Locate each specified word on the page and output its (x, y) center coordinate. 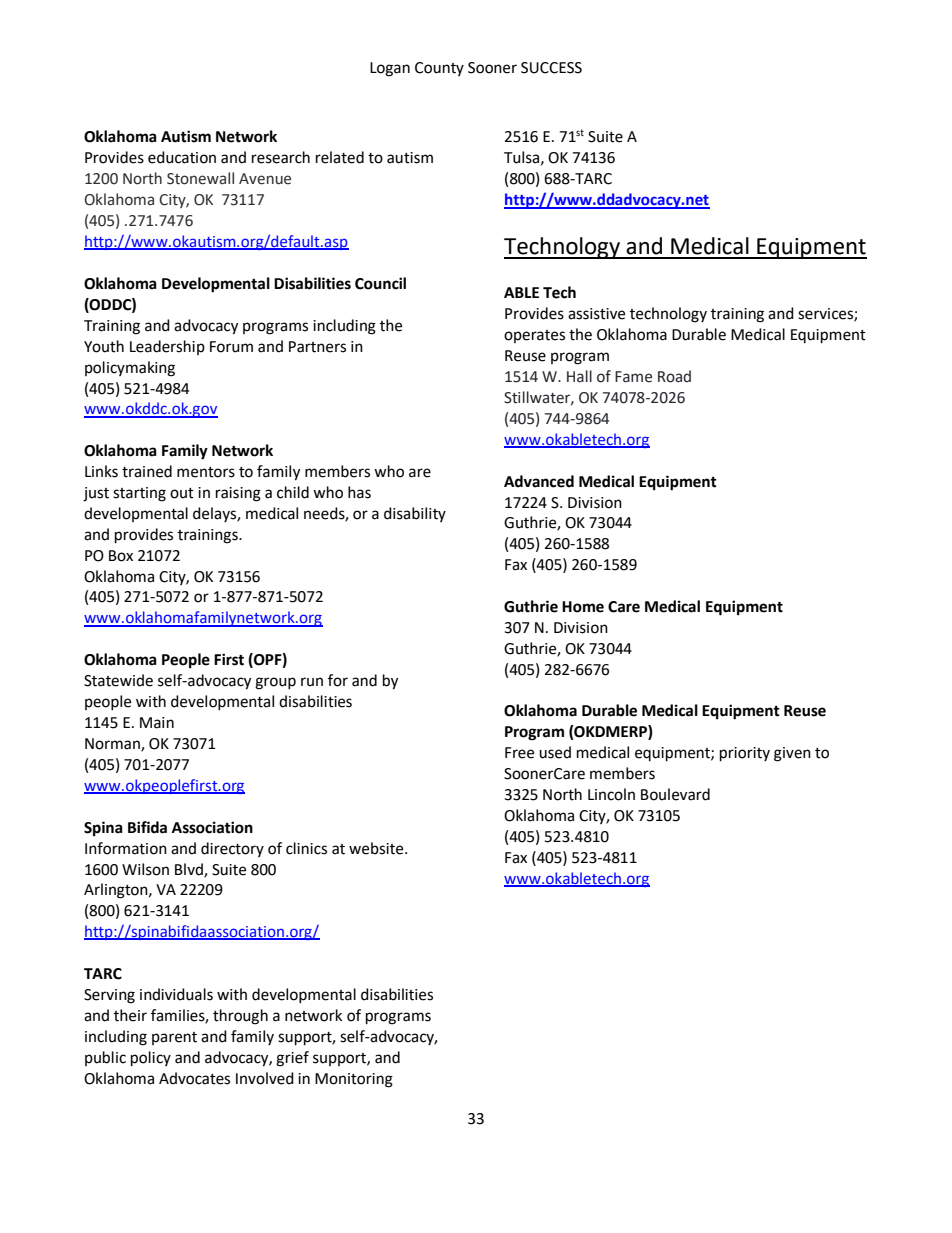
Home (583, 607)
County (439, 69)
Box (121, 556)
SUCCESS (551, 68)
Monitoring (354, 1080)
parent (174, 1038)
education (182, 157)
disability (415, 514)
